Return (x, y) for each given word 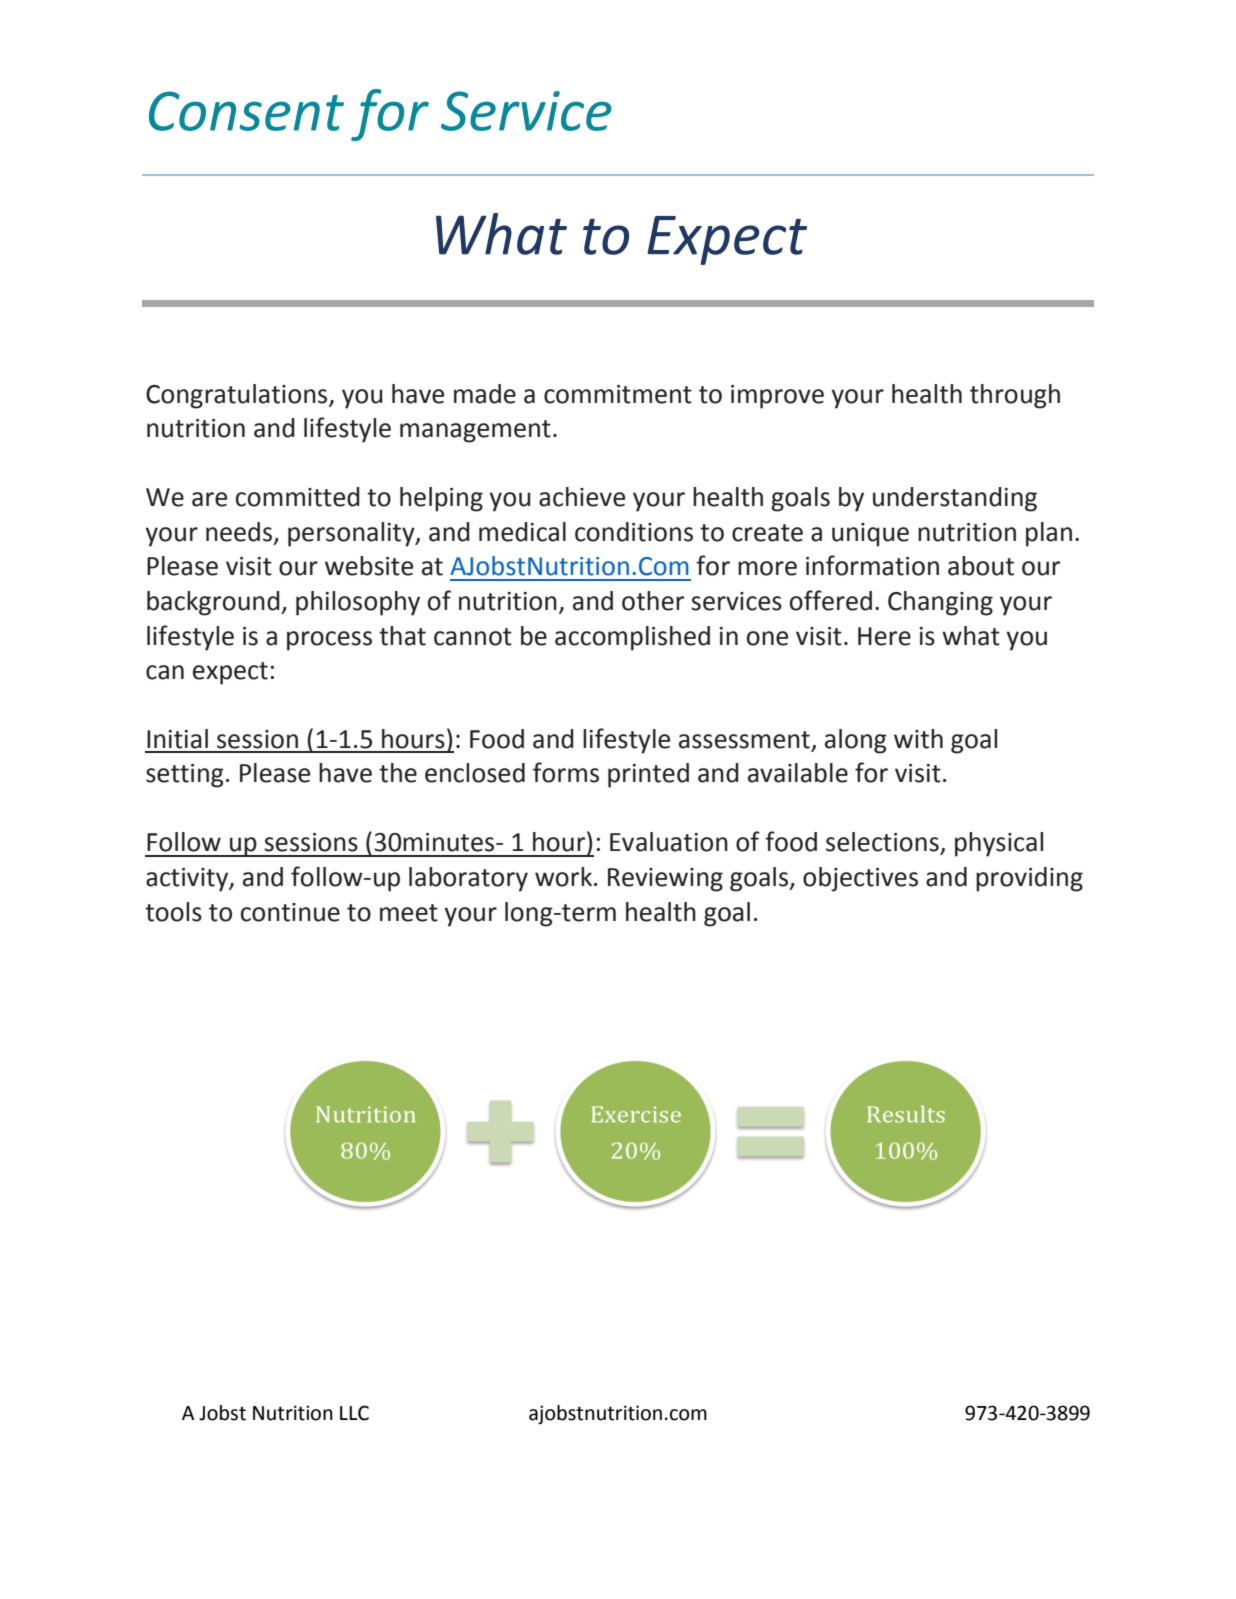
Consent (246, 111)
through (1015, 396)
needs (239, 532)
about (981, 566)
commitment (618, 394)
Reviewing (665, 880)
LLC (354, 1413)
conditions (634, 532)
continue (290, 912)
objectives (860, 879)
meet (409, 913)
